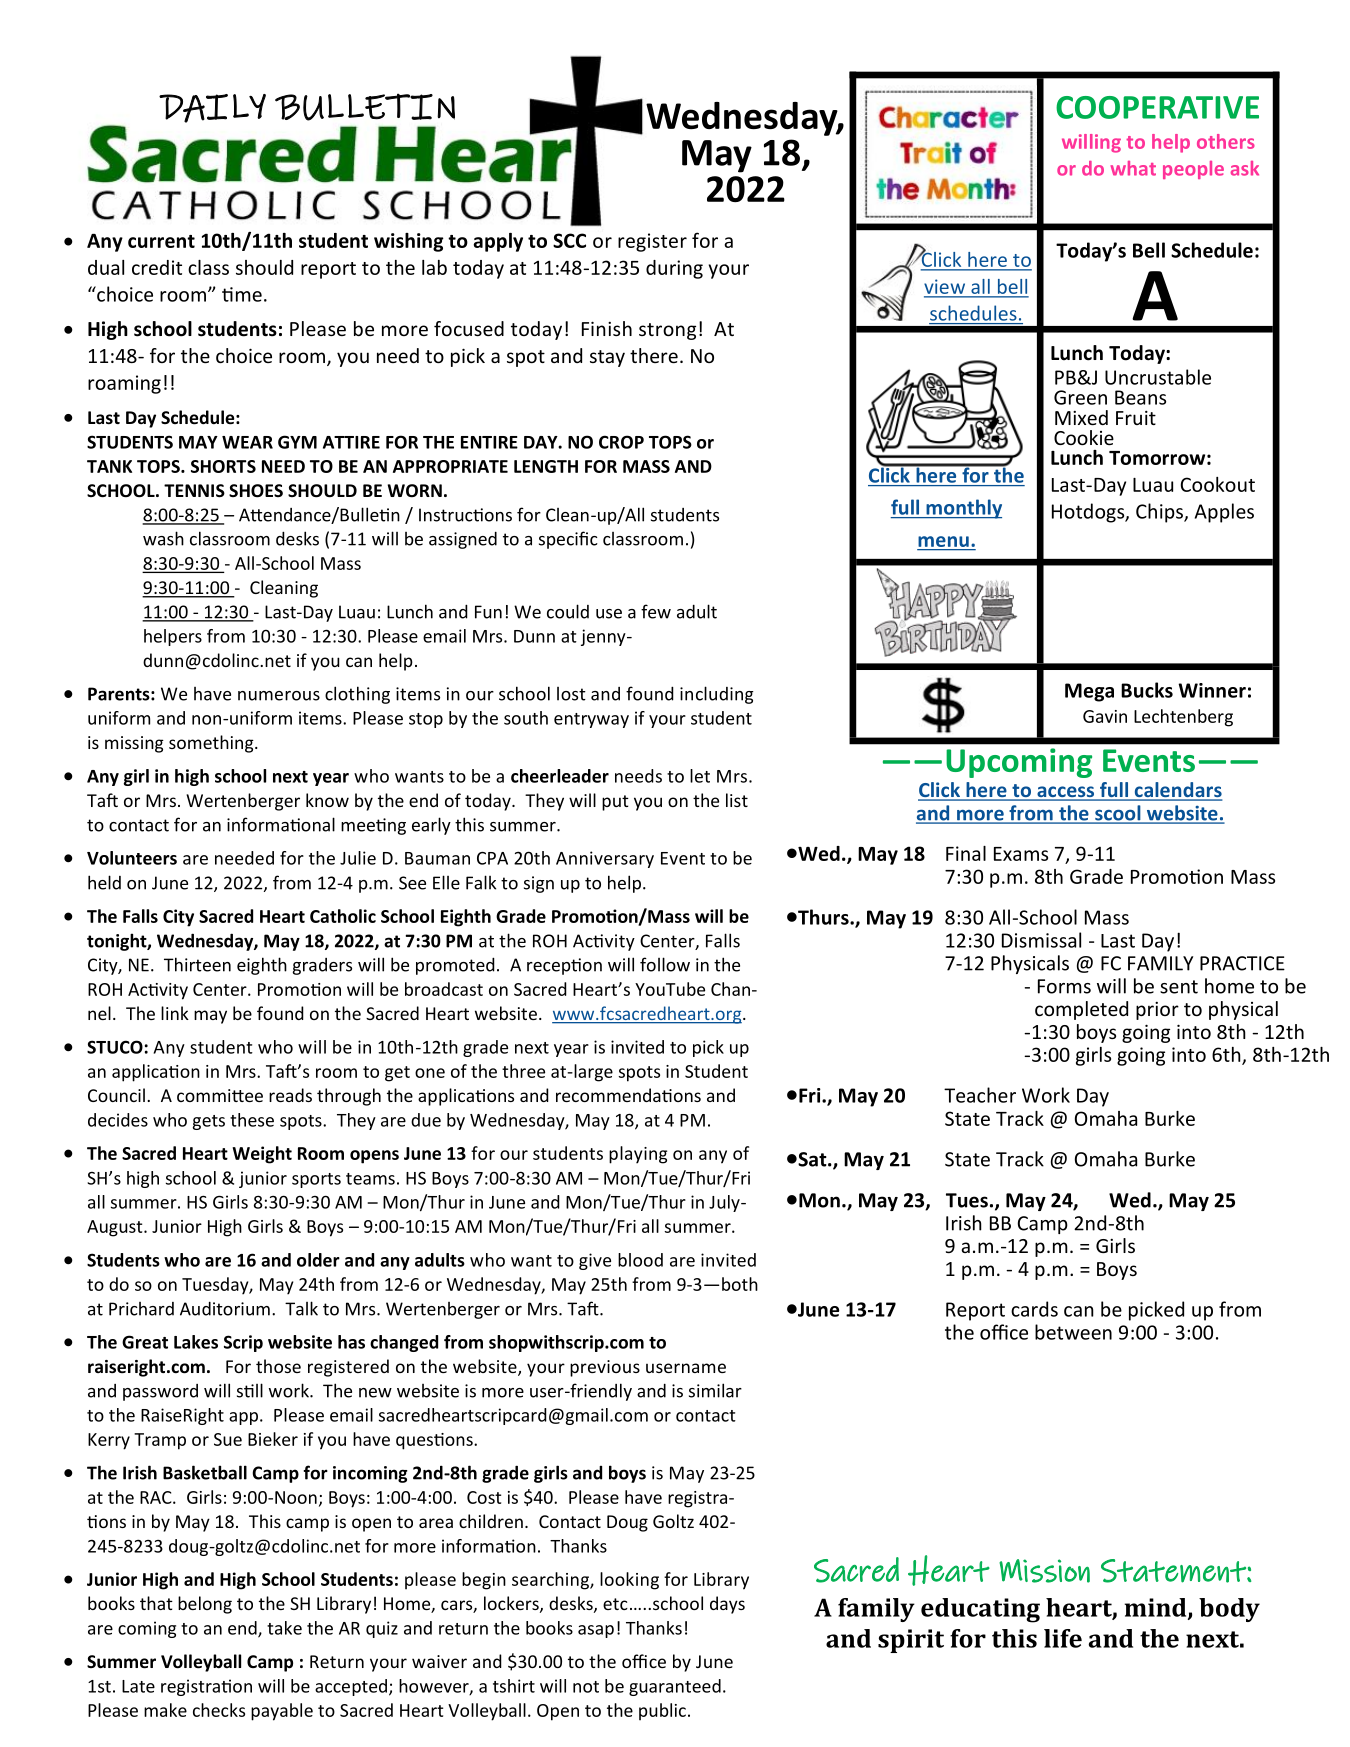  What do you see at coordinates (284, 1628) in the screenshot?
I see `take` at bounding box center [284, 1628].
